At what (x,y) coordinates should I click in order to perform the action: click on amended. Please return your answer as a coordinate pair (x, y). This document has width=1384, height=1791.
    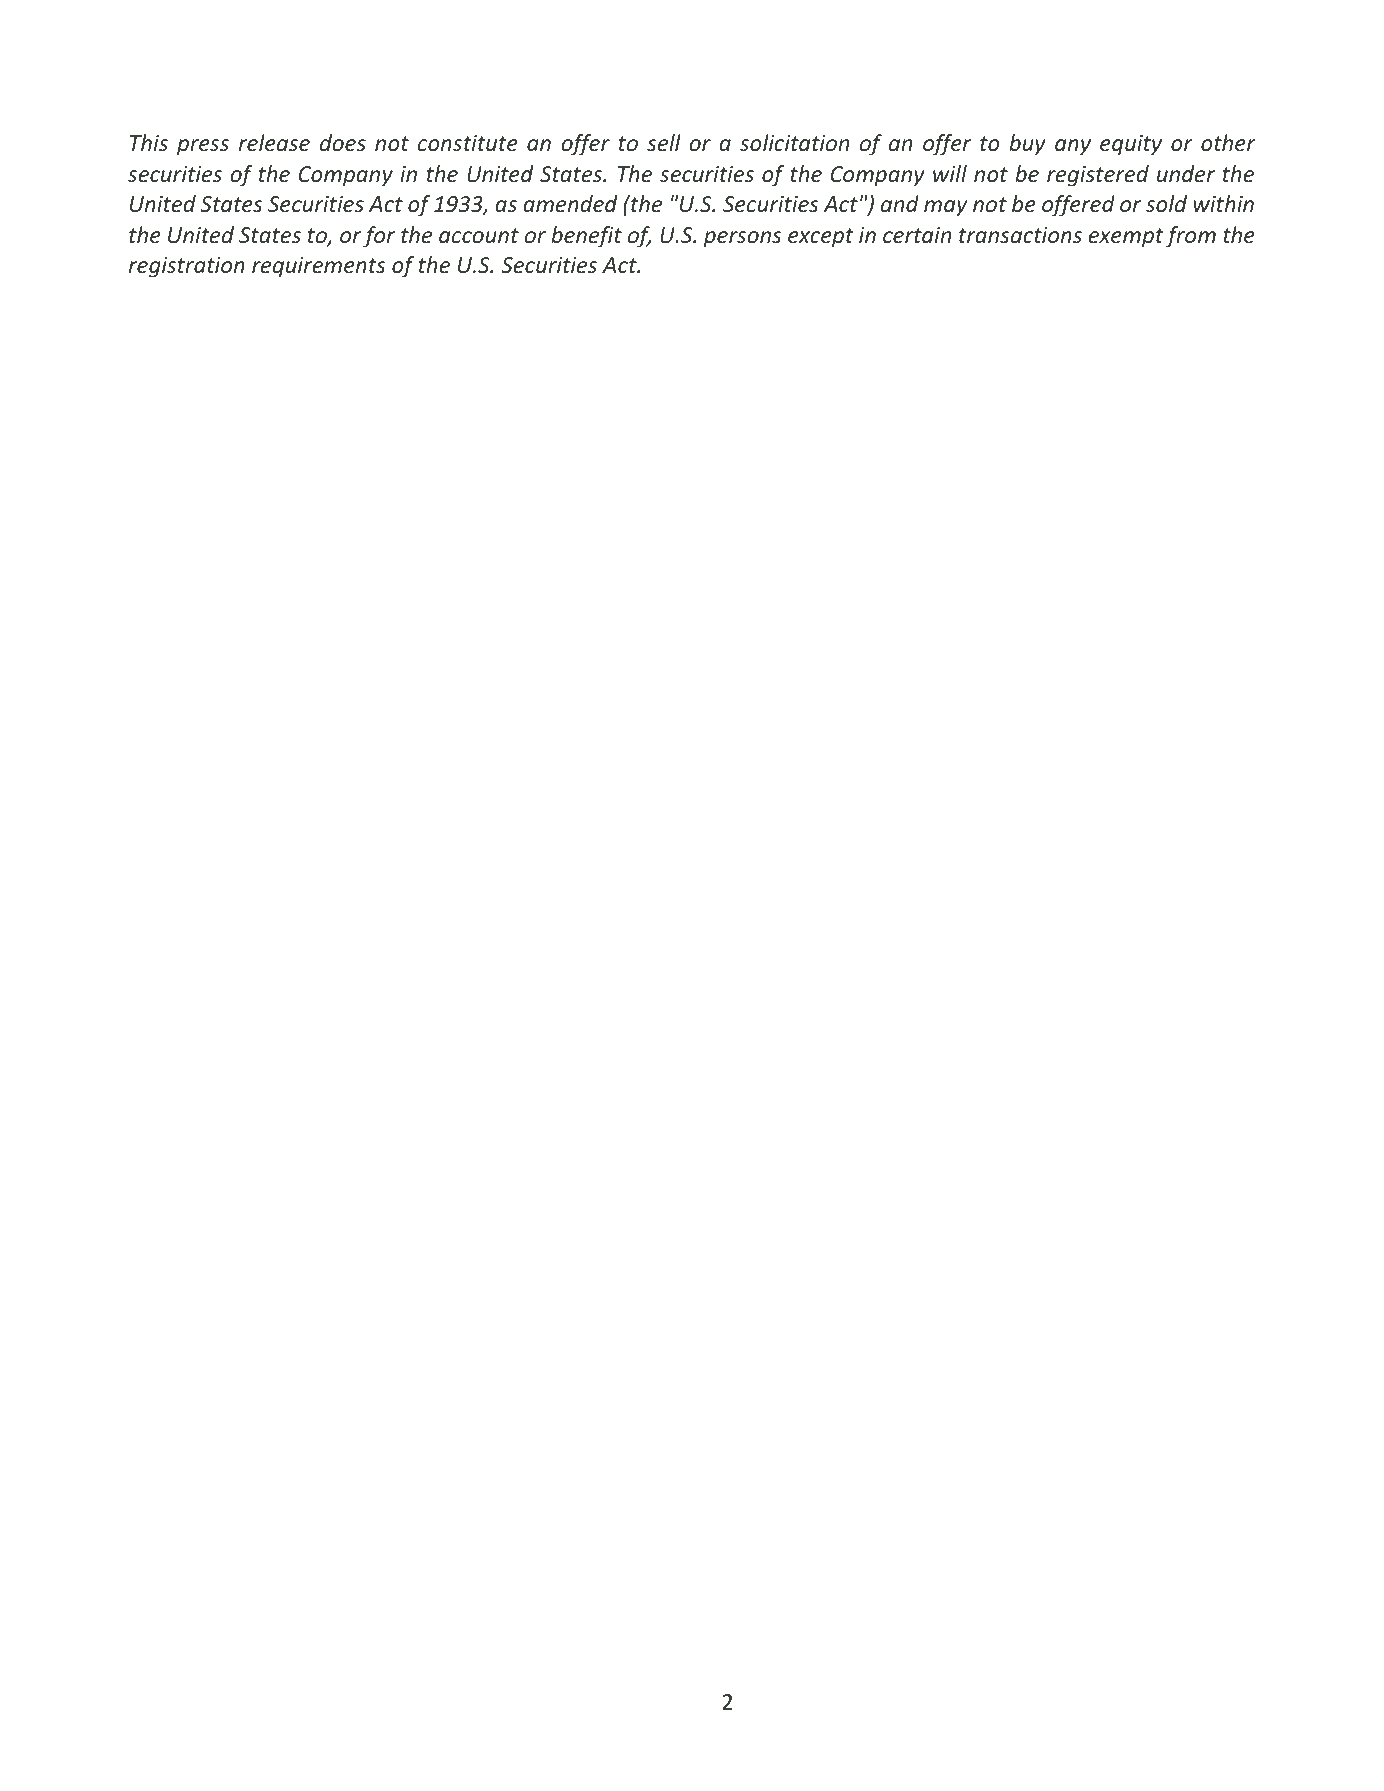
    Looking at the image, I should click on (570, 203).
